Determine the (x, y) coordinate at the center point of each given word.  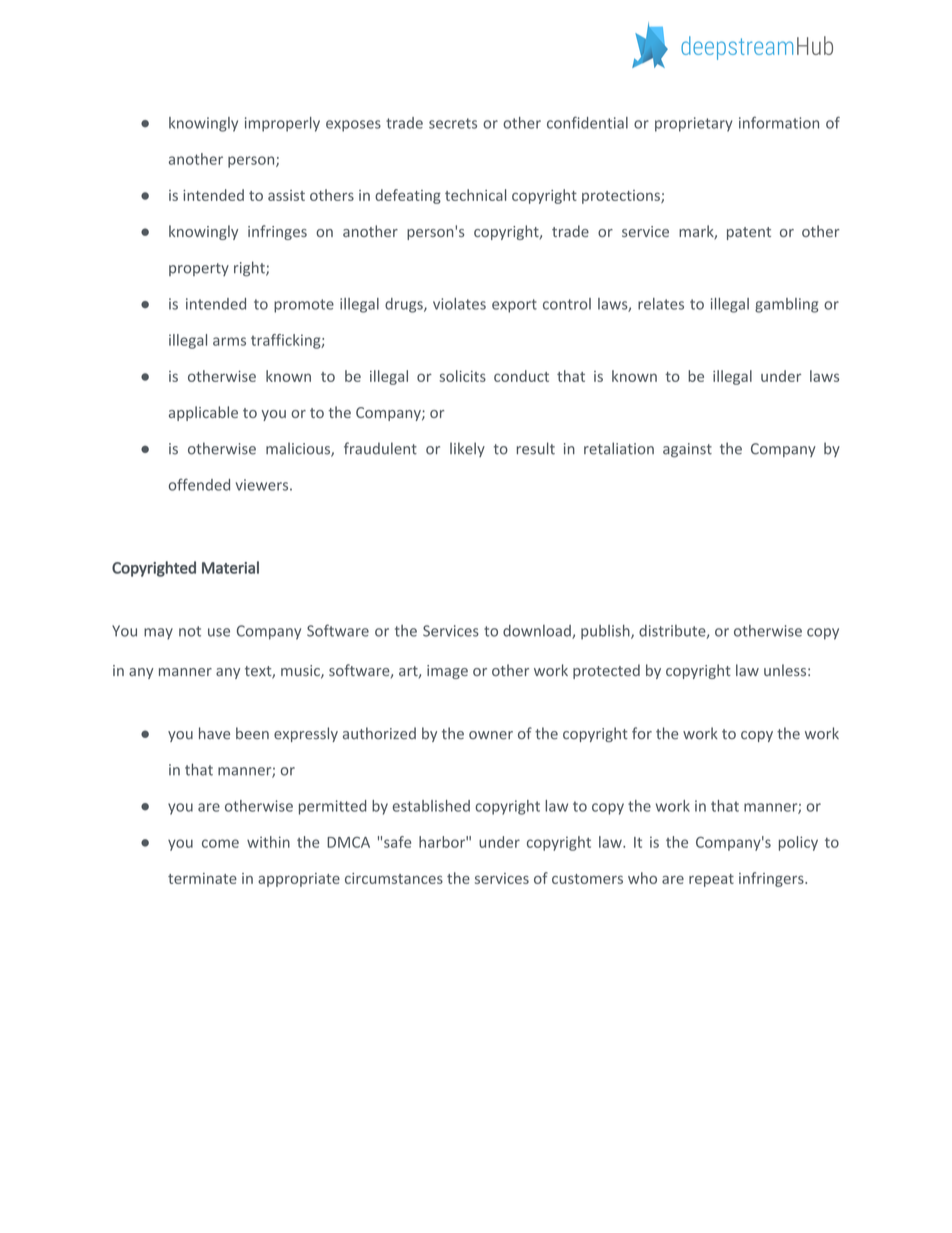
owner (491, 735)
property (199, 269)
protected (606, 671)
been (252, 733)
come (220, 843)
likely (467, 449)
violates (459, 304)
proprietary (693, 124)
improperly (282, 124)
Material (230, 567)
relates (661, 304)
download (538, 632)
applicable (203, 413)
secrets (453, 123)
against (687, 450)
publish (606, 632)
